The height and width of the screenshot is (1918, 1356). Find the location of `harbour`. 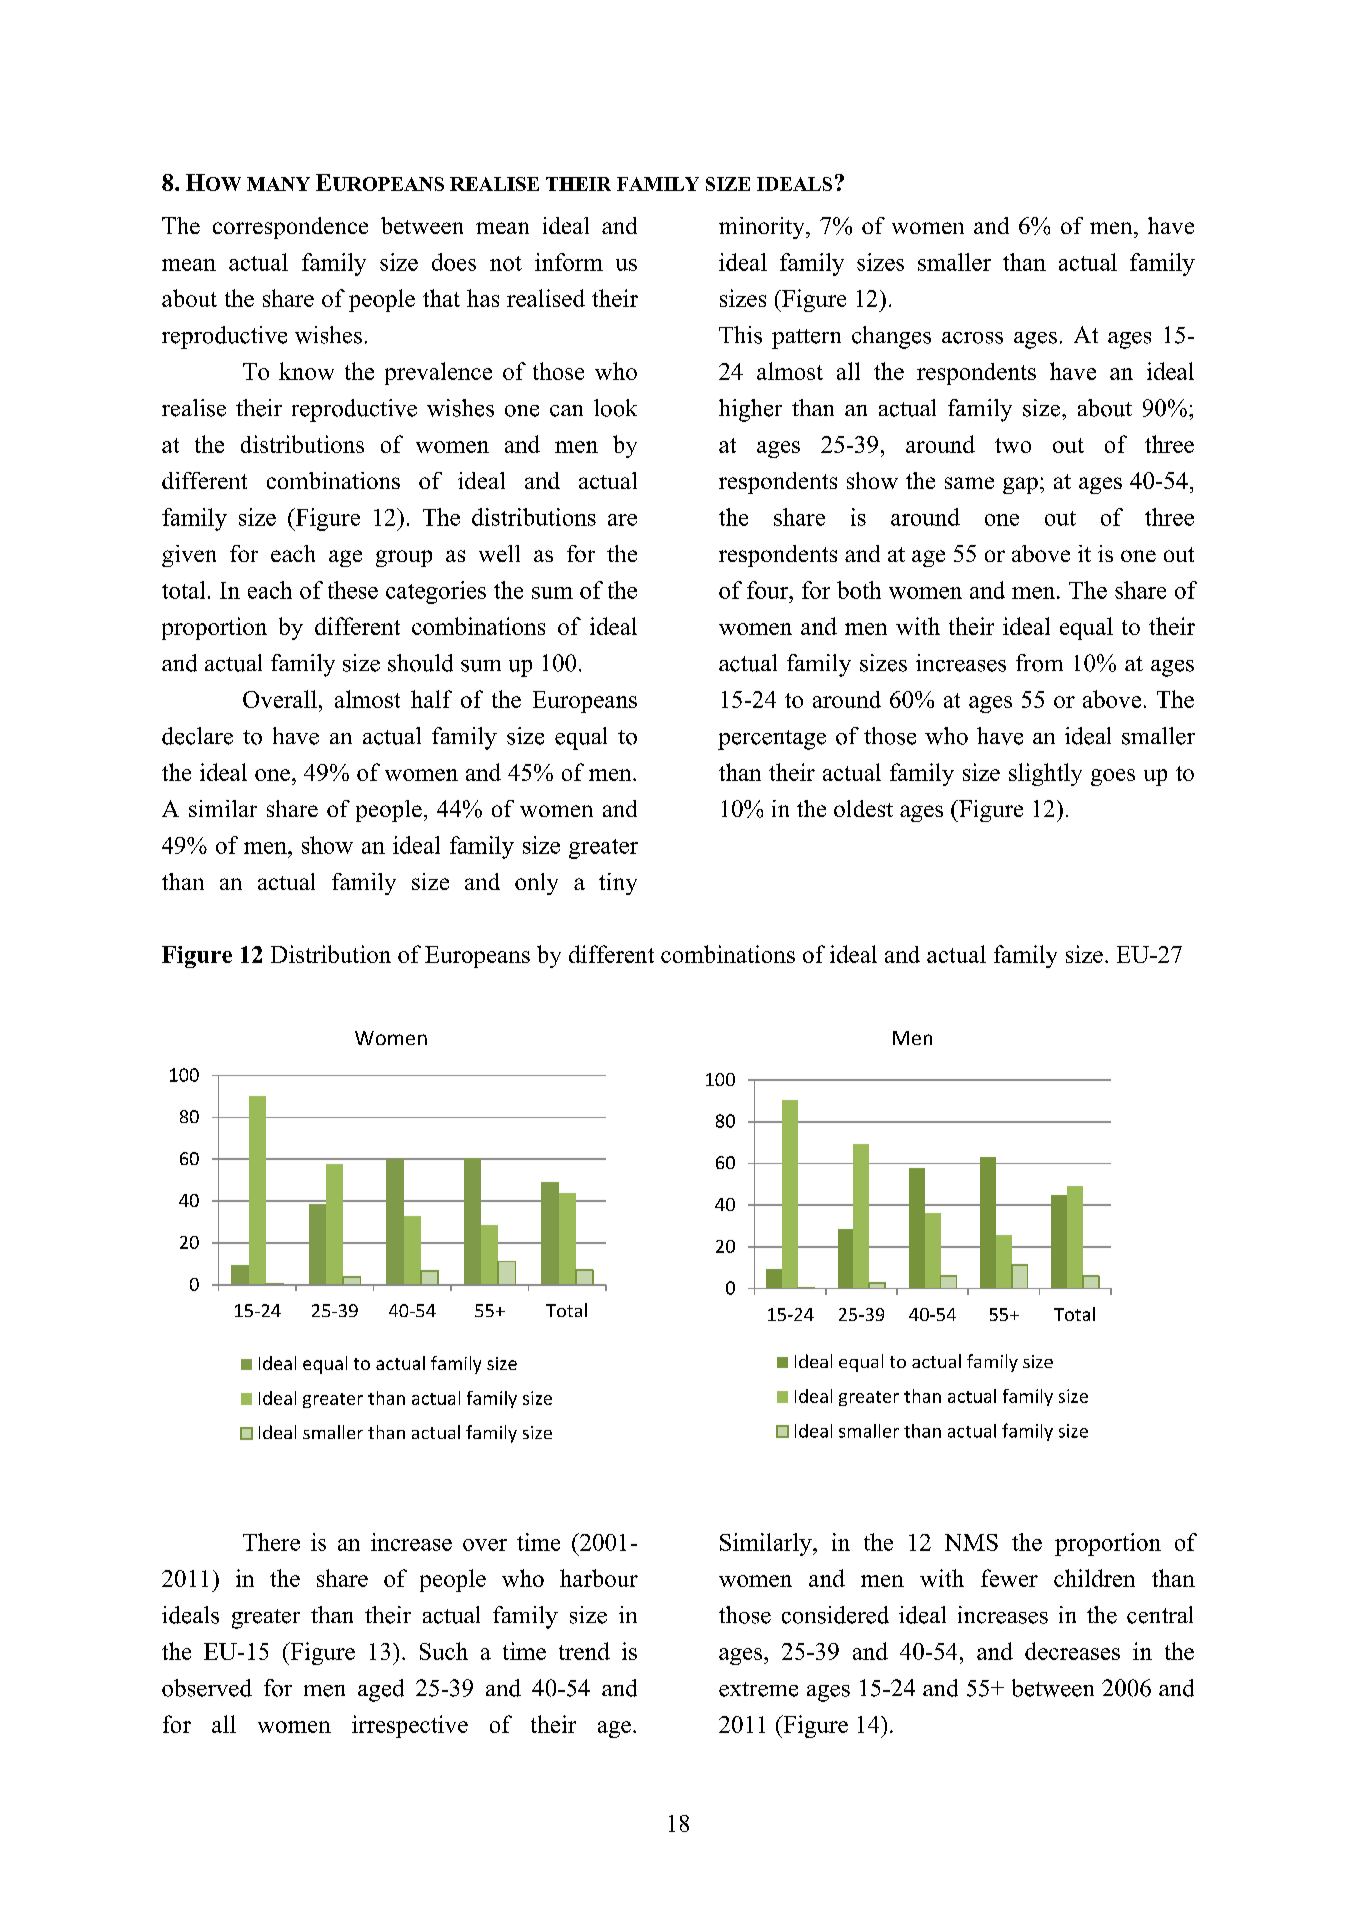

harbour is located at coordinates (599, 1578).
